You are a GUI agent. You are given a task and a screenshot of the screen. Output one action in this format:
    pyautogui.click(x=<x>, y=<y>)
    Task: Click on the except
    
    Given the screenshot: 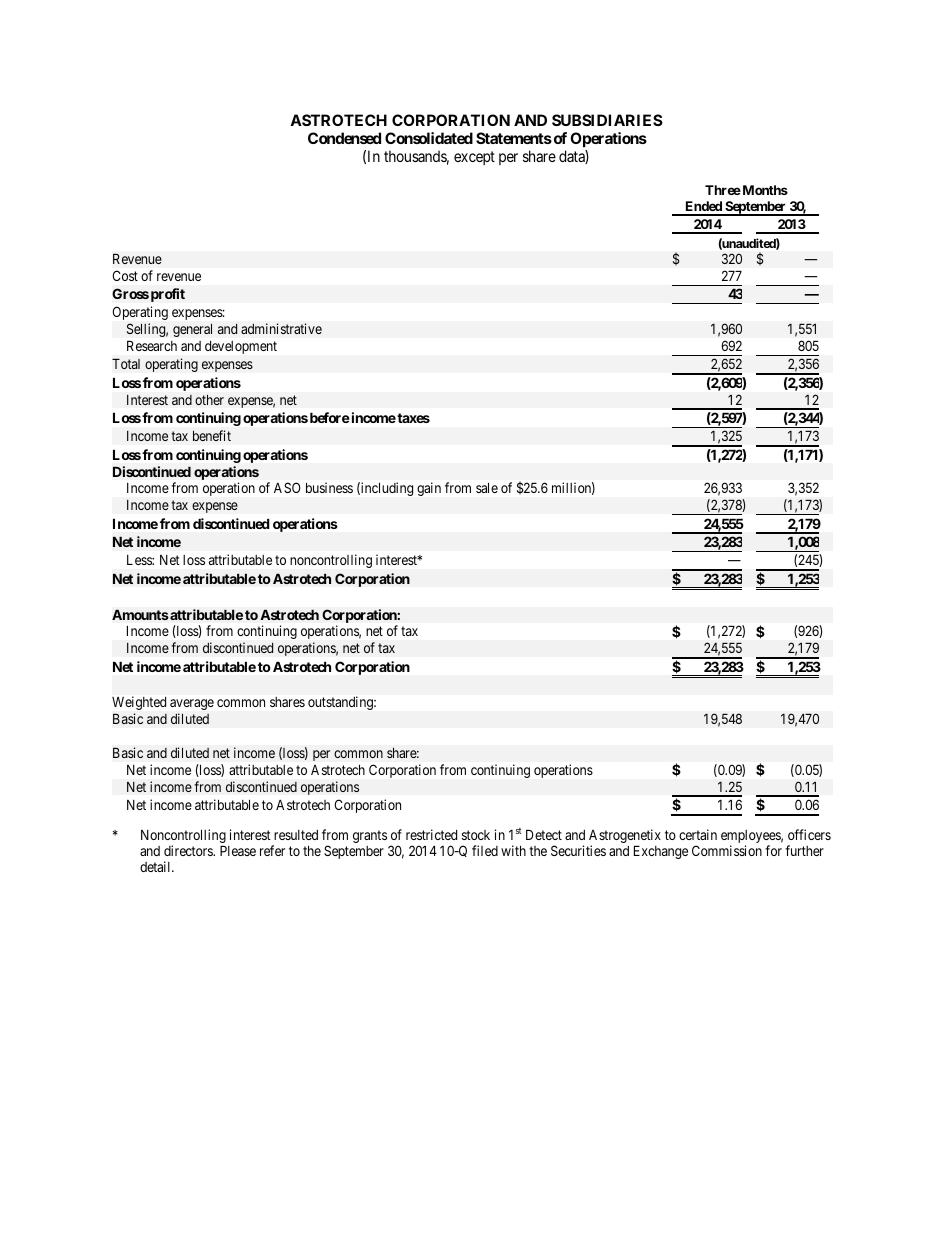 What is the action you would take?
    pyautogui.click(x=474, y=158)
